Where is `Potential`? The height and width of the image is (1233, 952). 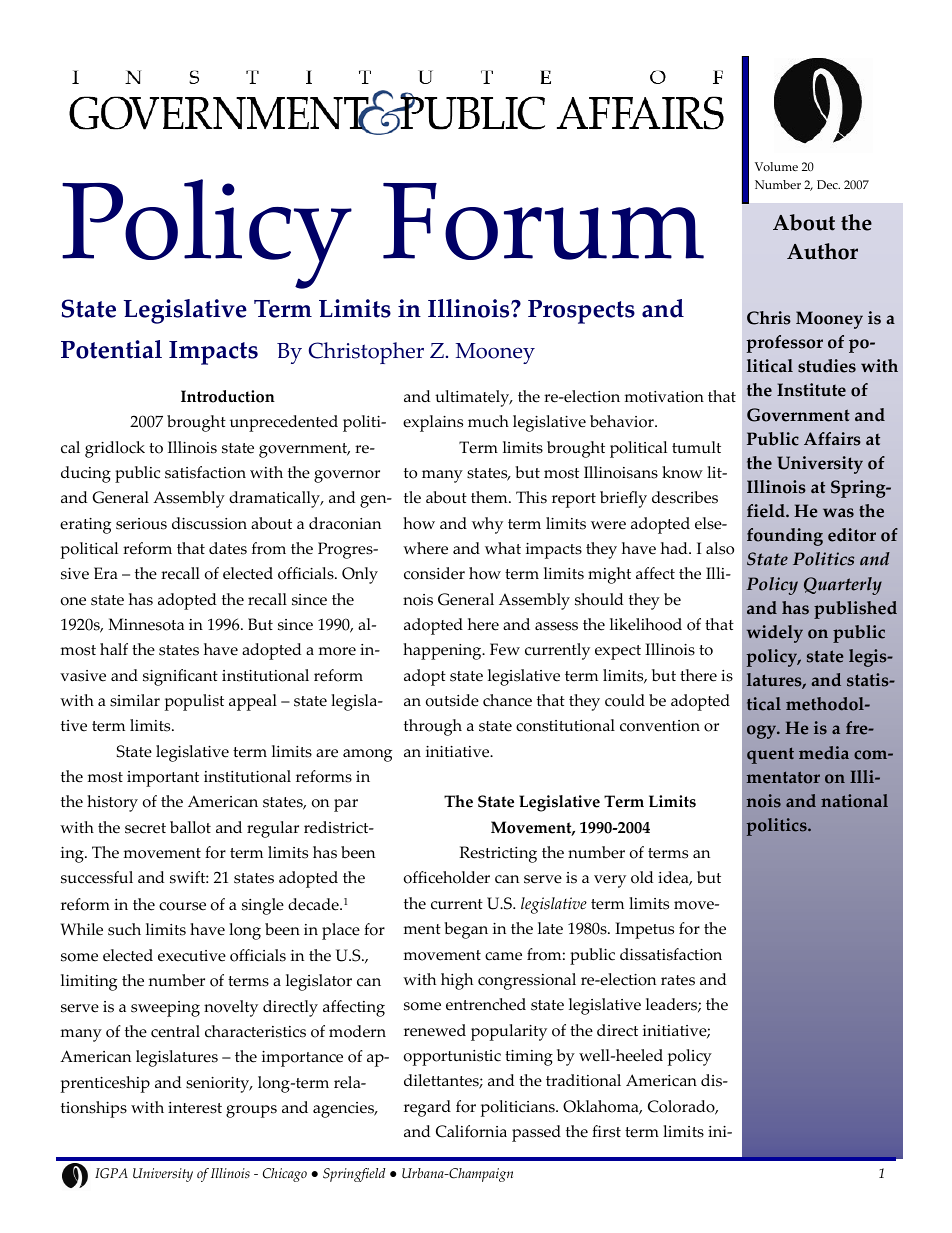
Potential is located at coordinates (111, 349).
